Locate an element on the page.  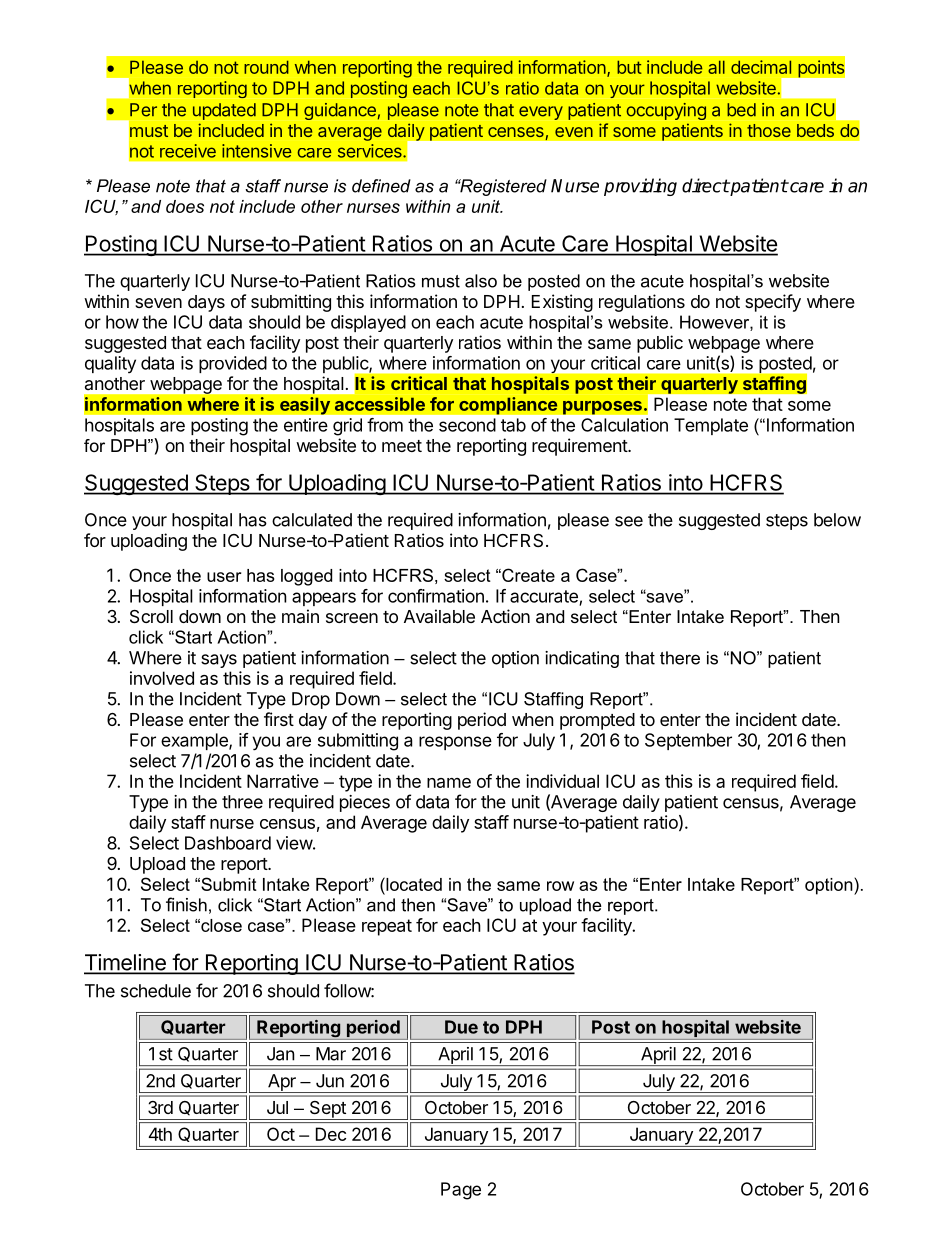
below is located at coordinates (837, 520).
